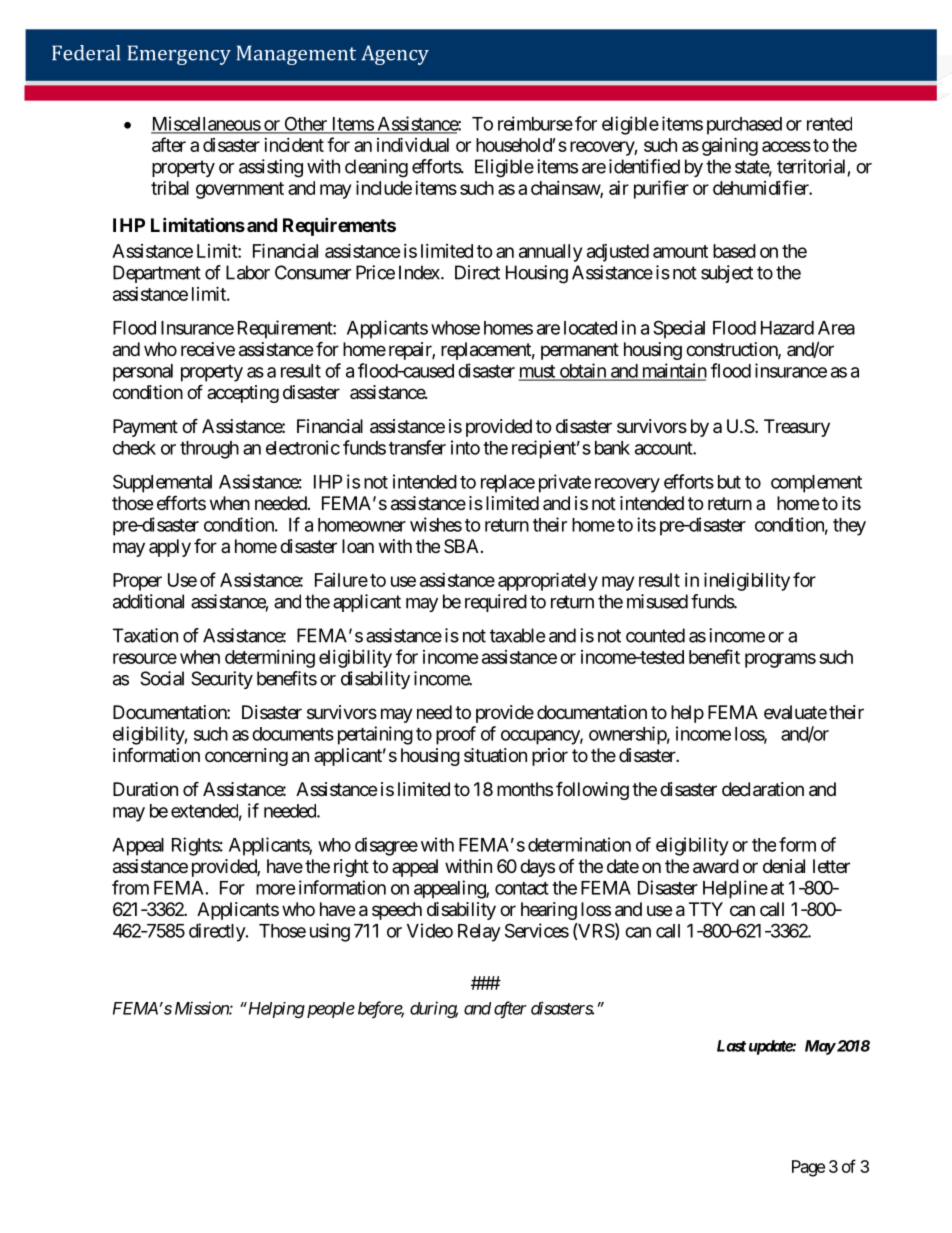 This document has height=1233, width=952. Describe the element at coordinates (276, 889) in the document. I see `more` at that location.
